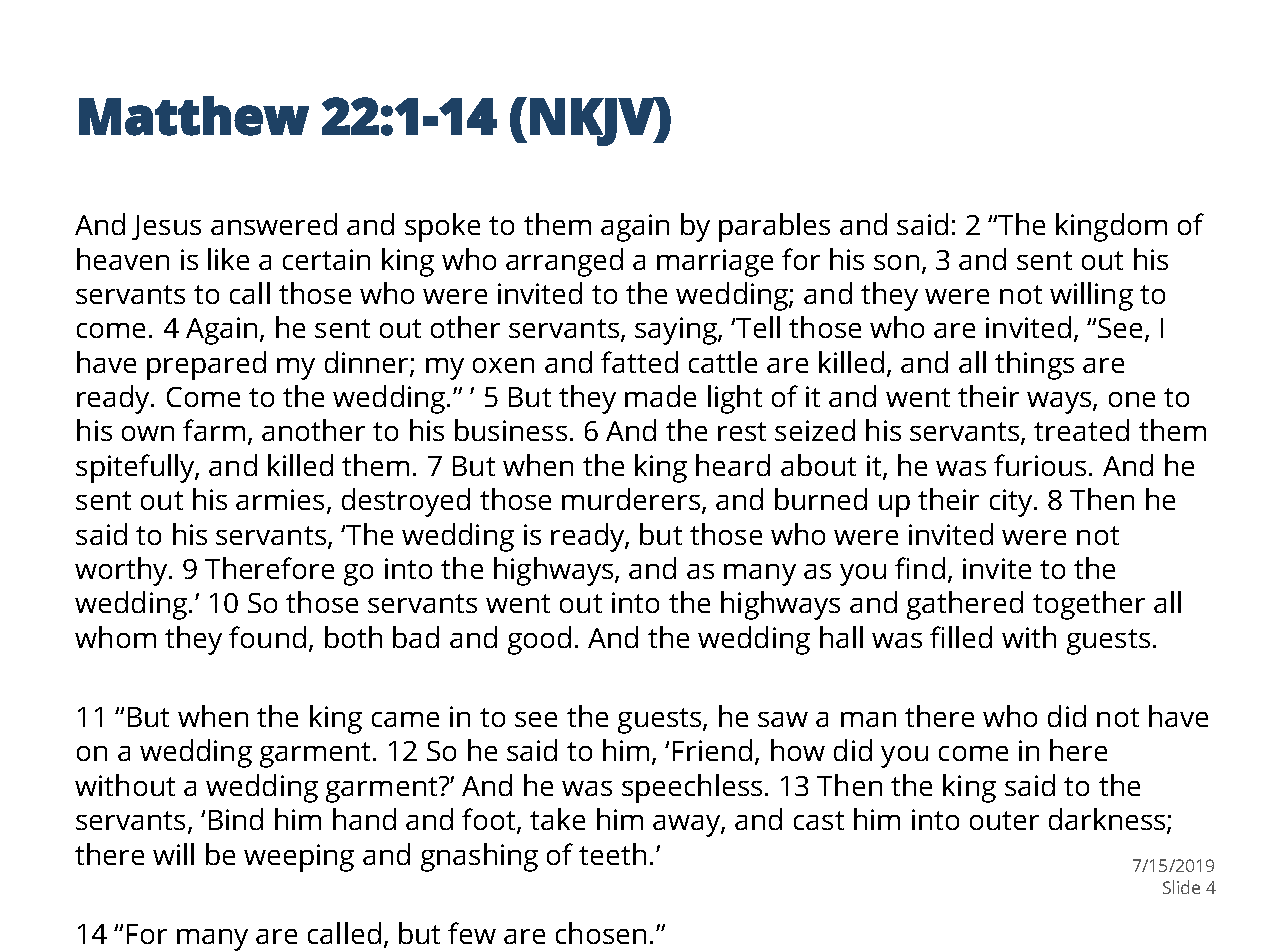 Image resolution: width=1270 pixels, height=952 pixels. I want to click on saw, so click(783, 719).
